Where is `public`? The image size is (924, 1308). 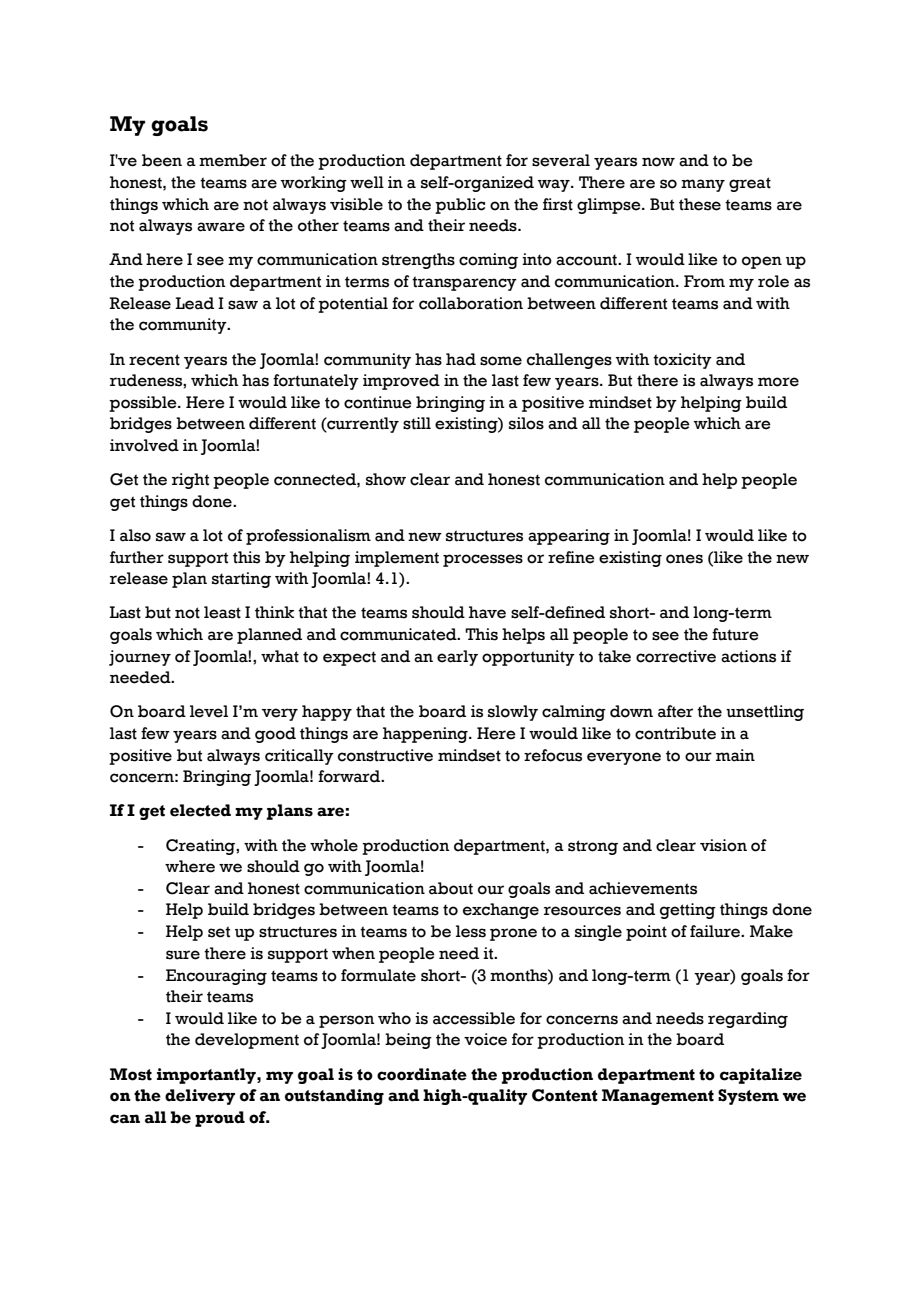
public is located at coordinates (460, 206).
